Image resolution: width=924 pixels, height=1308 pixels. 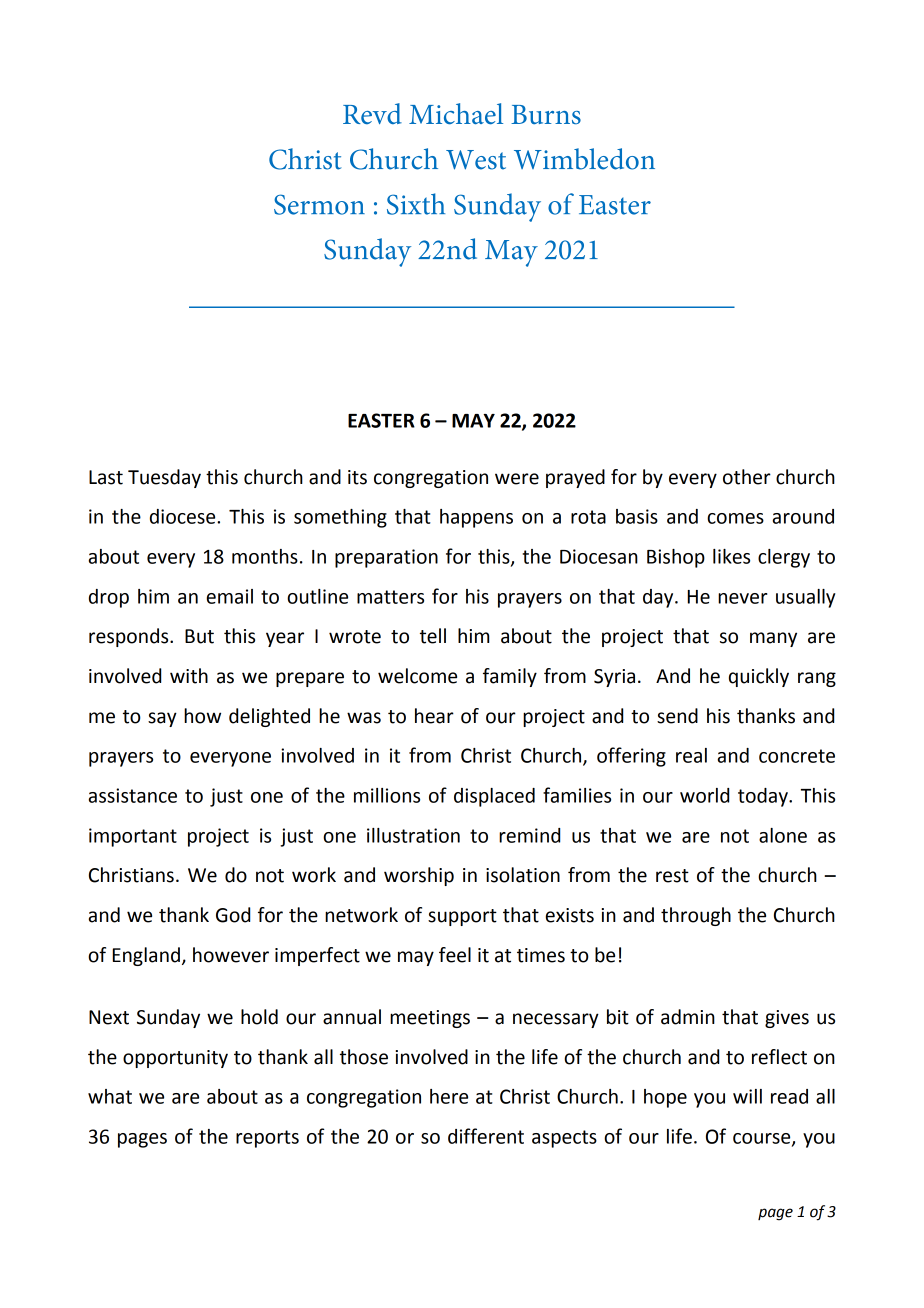 What do you see at coordinates (233, 915) in the page?
I see `God` at bounding box center [233, 915].
